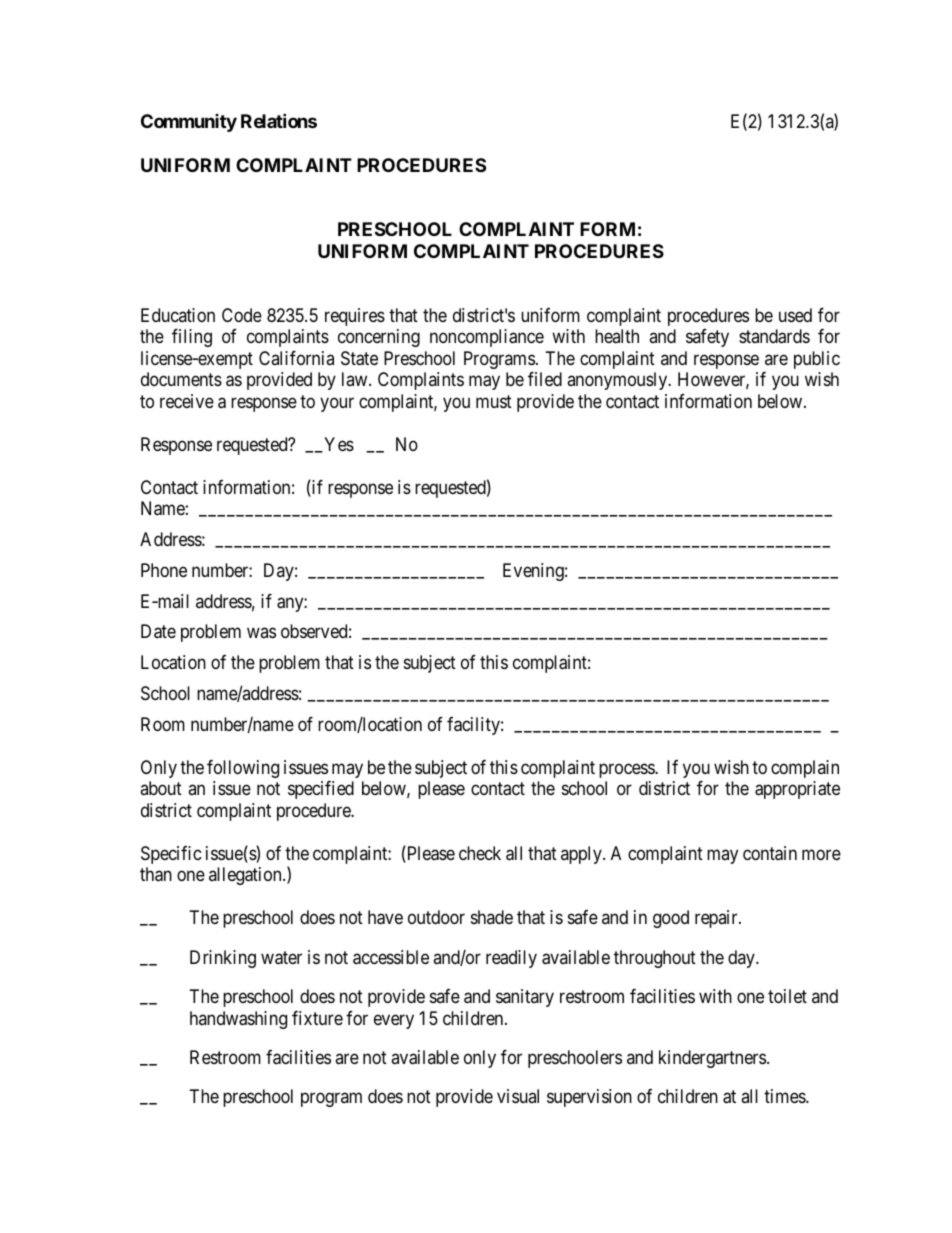 The image size is (952, 1233). Describe the element at coordinates (243, 769) in the page. I see `following` at that location.
